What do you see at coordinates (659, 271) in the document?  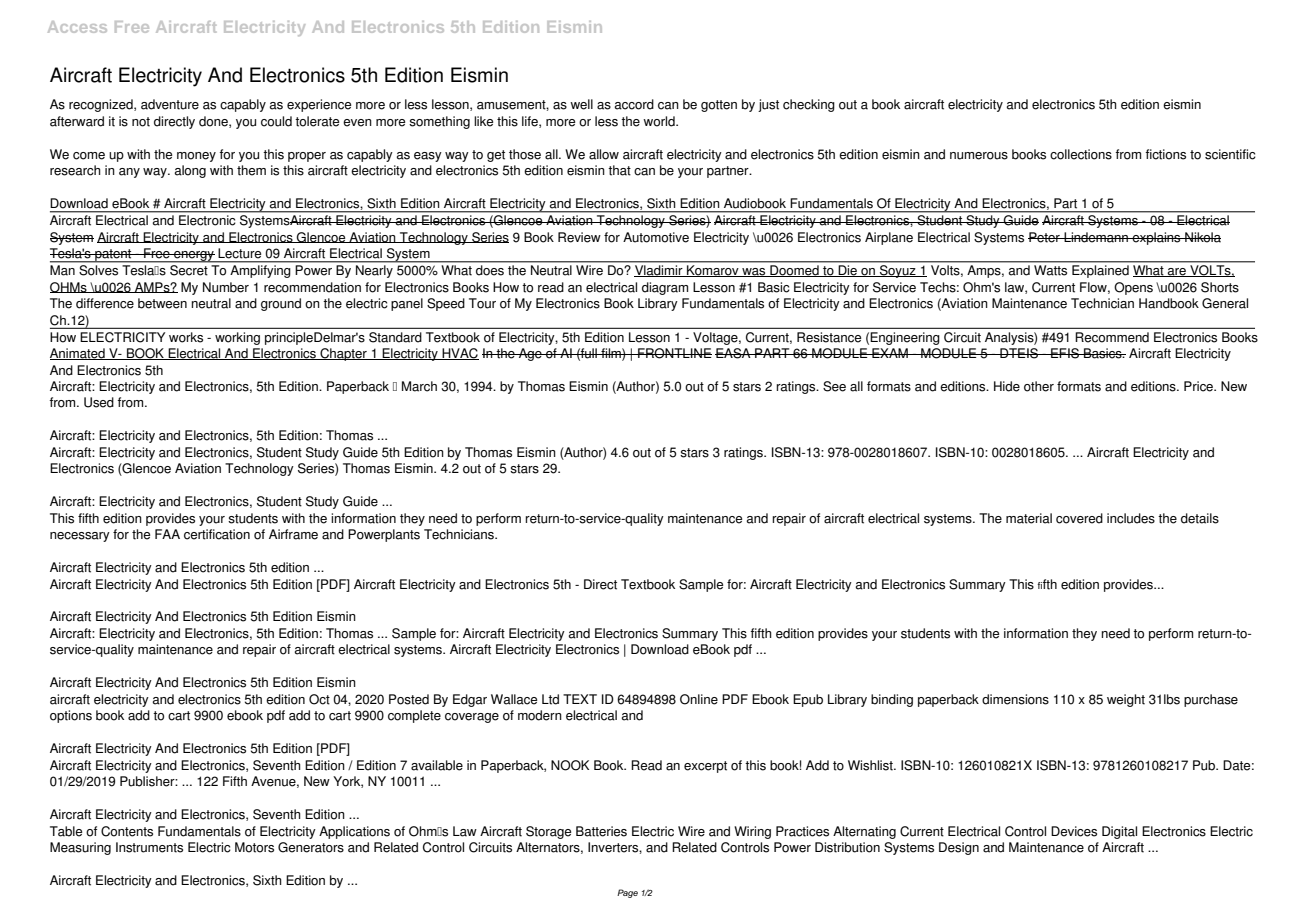 I see `Vladimir` at bounding box center [659, 271].
